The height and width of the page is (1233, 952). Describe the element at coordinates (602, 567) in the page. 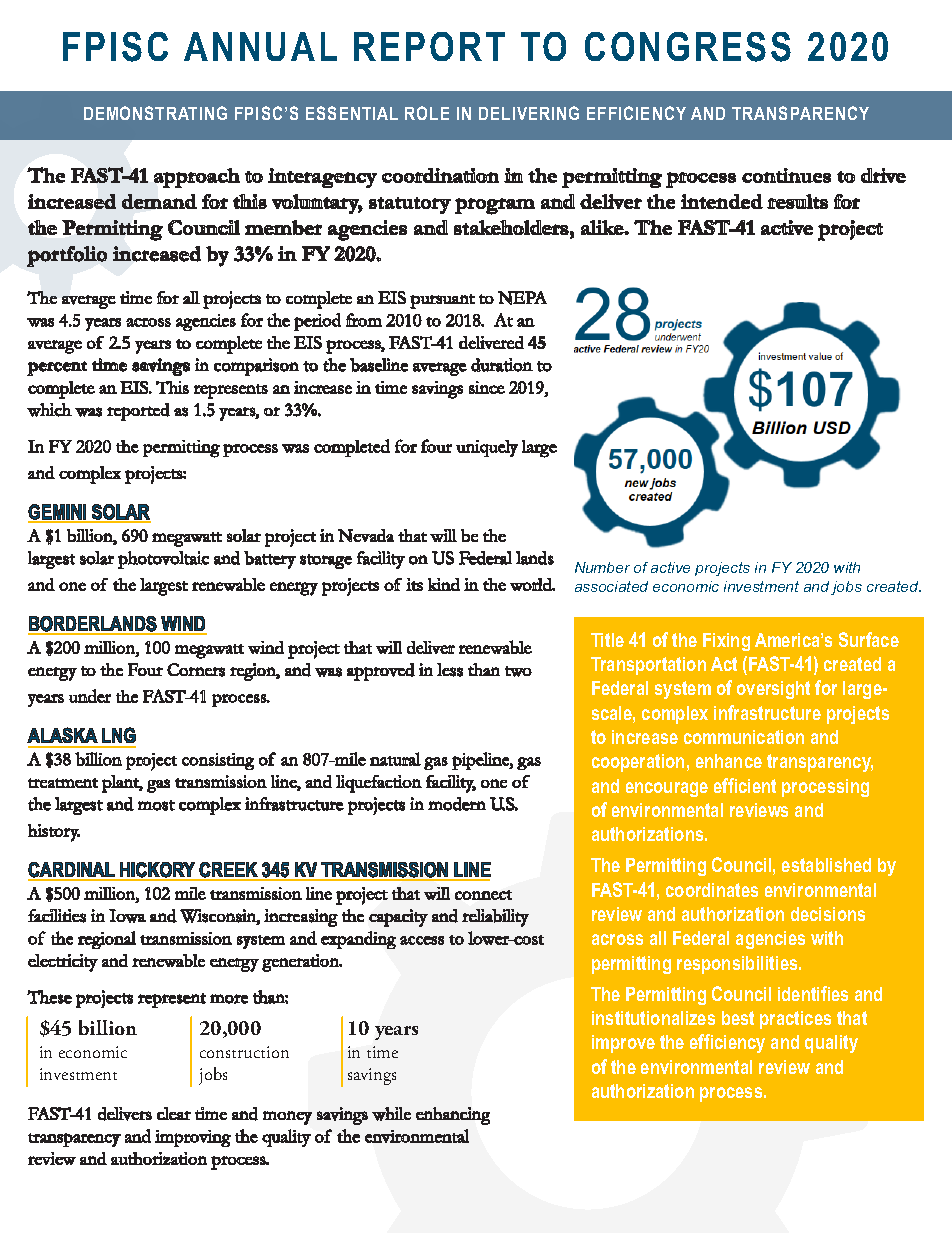

I see `Number` at that location.
